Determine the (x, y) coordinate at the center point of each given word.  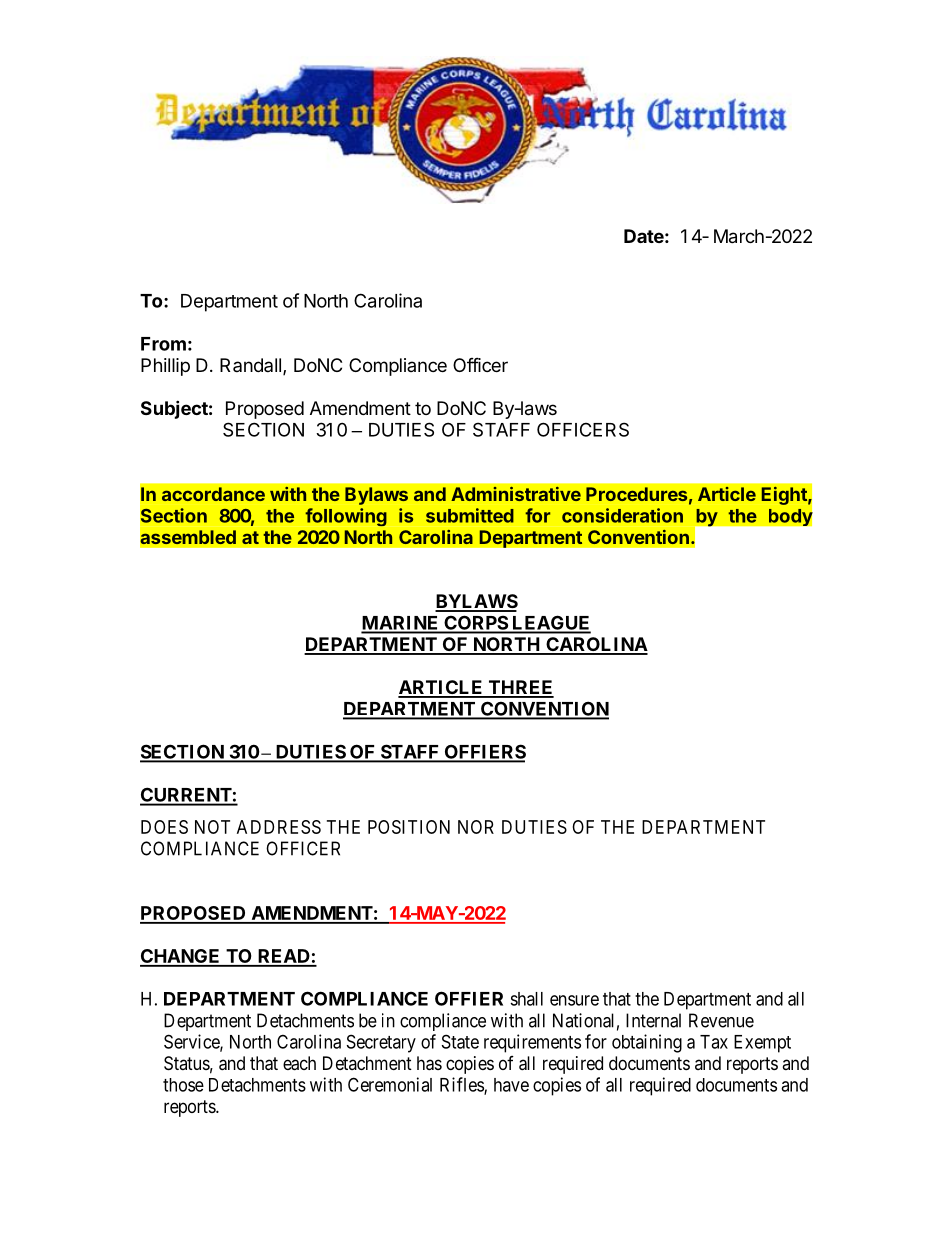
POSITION (409, 827)
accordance (213, 494)
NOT (212, 827)
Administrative (516, 494)
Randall (250, 365)
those (183, 1085)
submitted (470, 515)
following (346, 517)
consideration (622, 515)
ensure (574, 1000)
